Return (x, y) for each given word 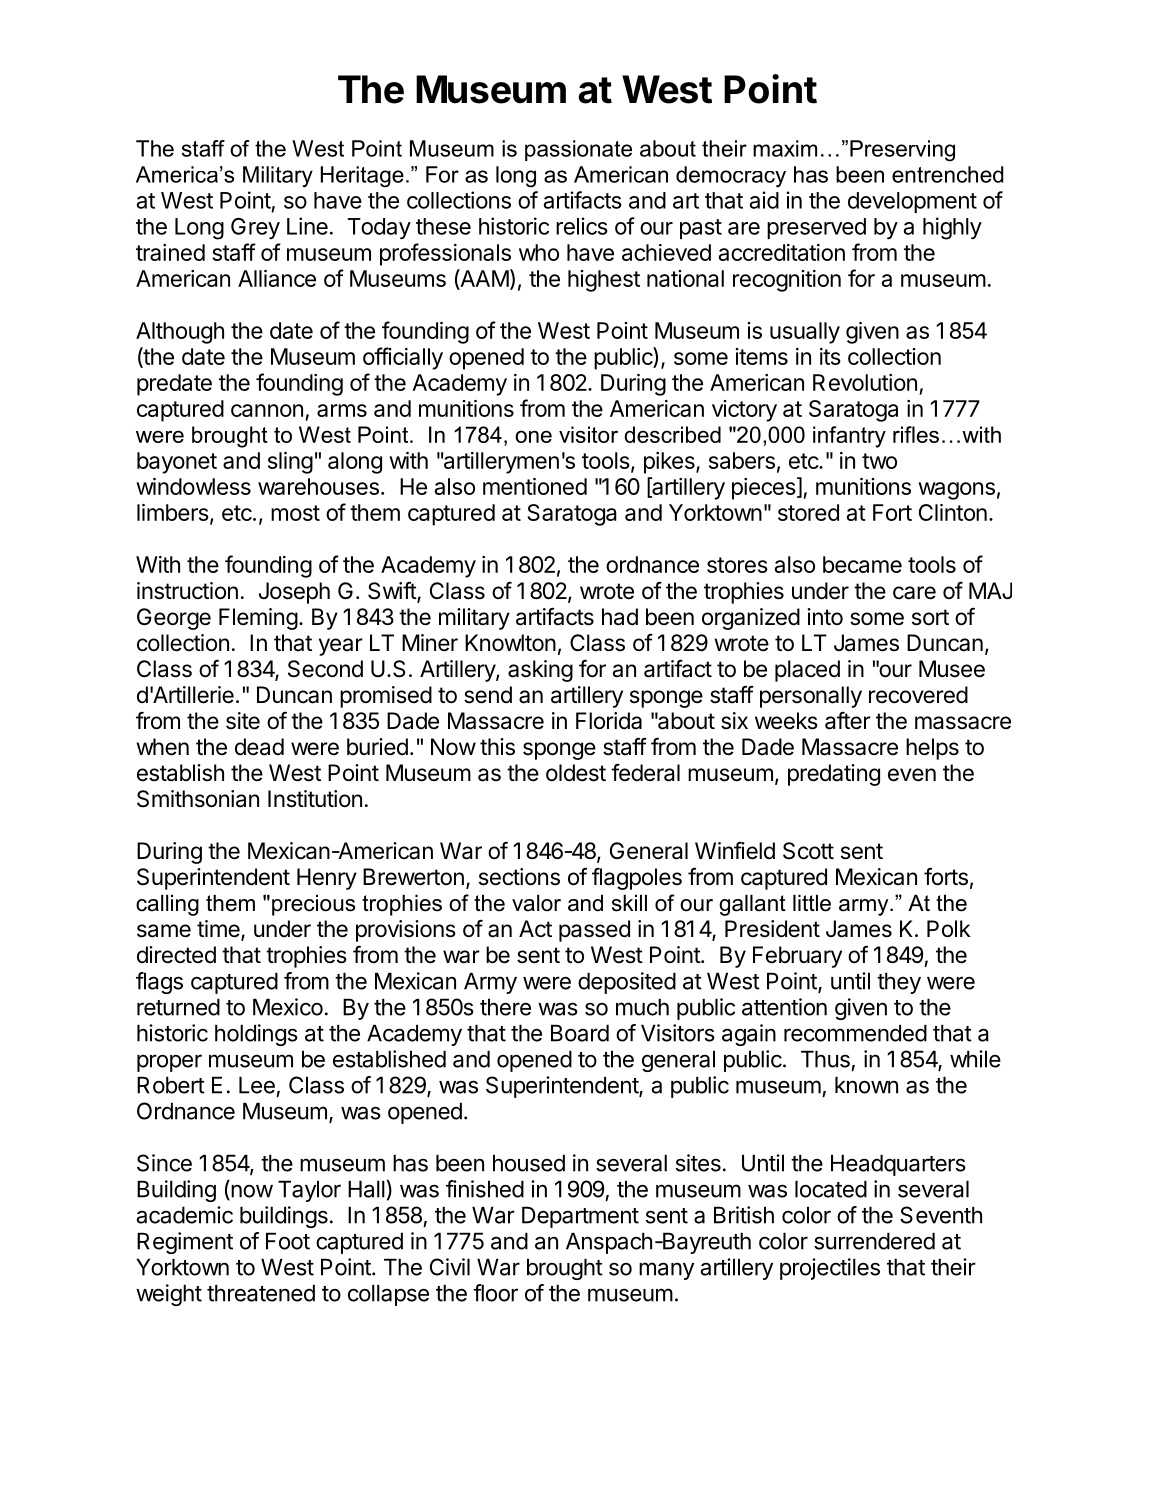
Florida (609, 721)
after (848, 721)
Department (580, 1217)
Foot (288, 1241)
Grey (255, 228)
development (912, 202)
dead (259, 747)
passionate (578, 150)
